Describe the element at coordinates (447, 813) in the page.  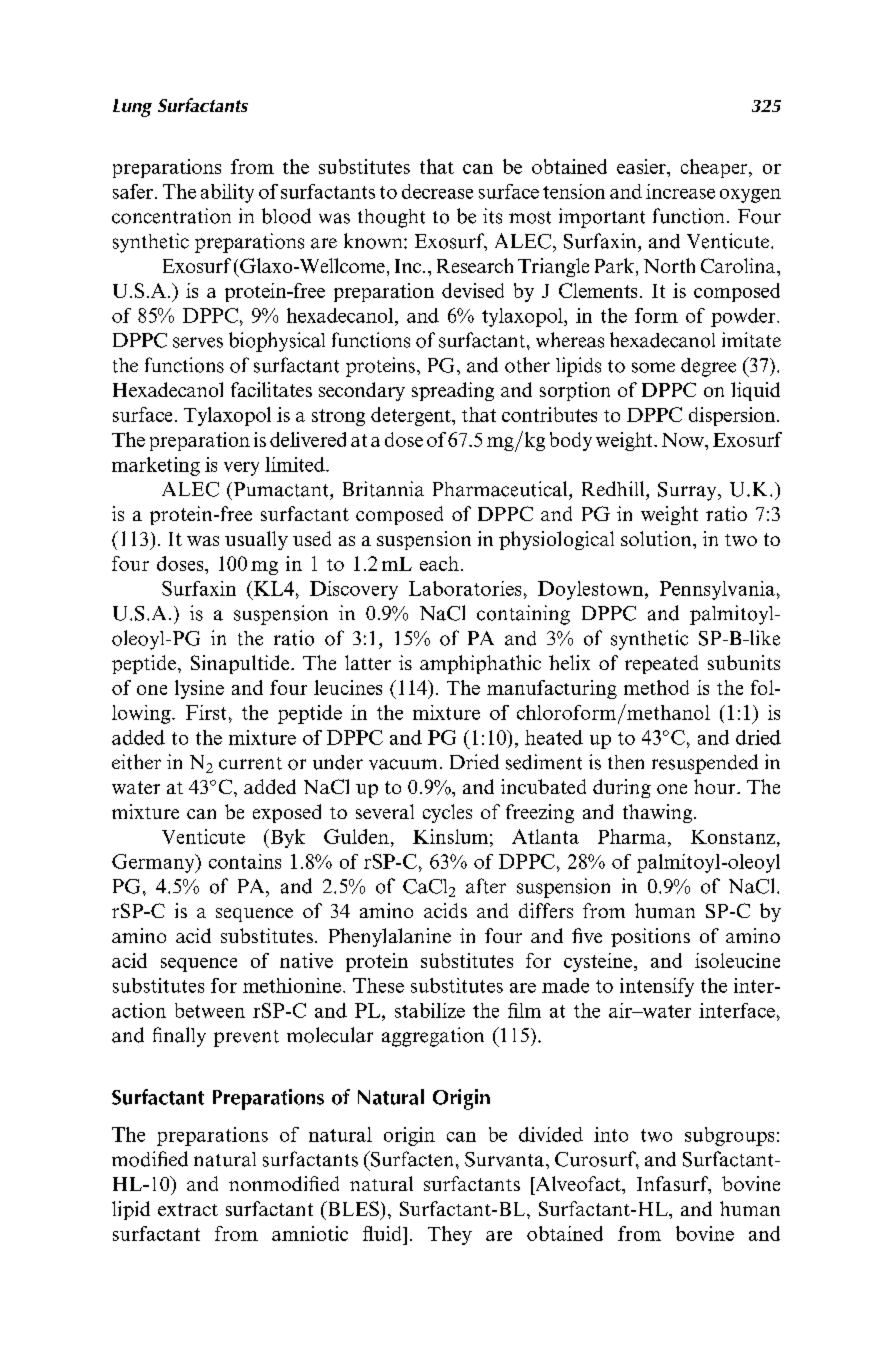
I see `cycles` at that location.
